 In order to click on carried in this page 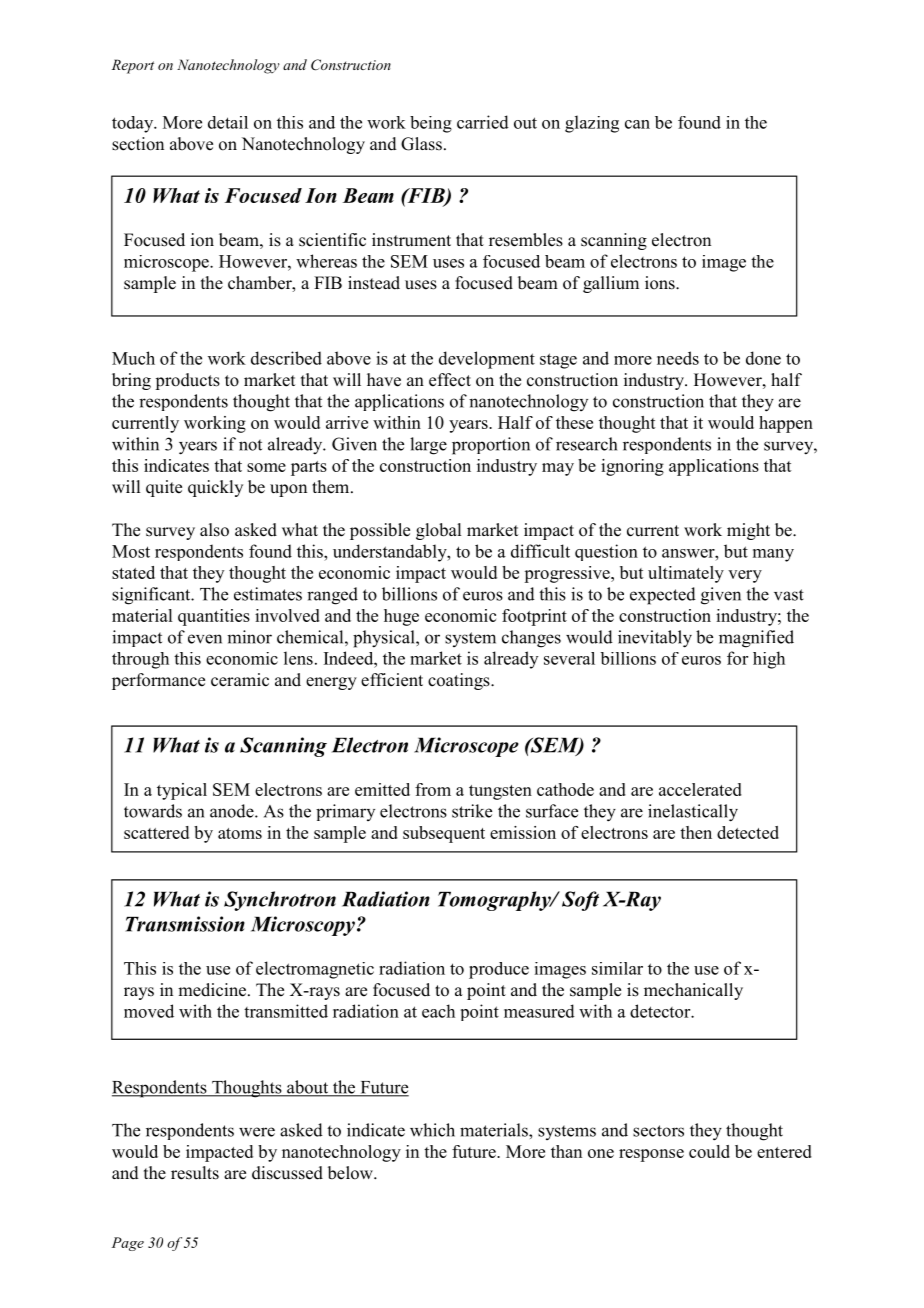, I will do `click(483, 122)`.
